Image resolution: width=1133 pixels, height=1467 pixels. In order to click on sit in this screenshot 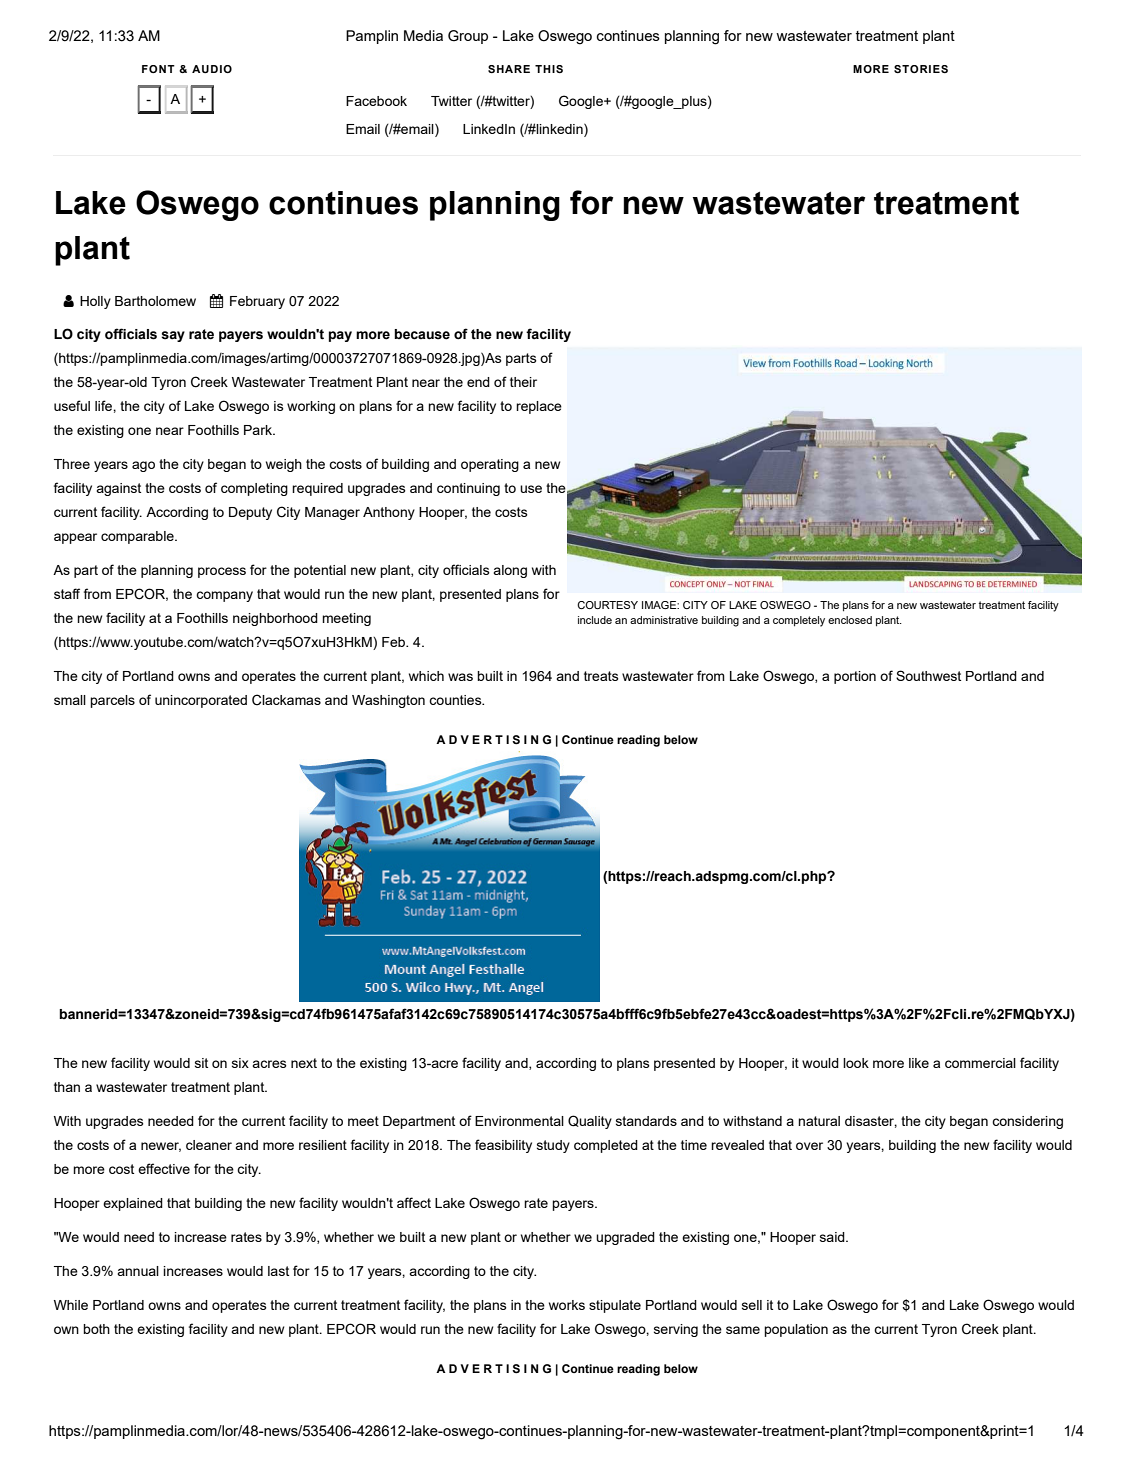, I will do `click(201, 1063)`.
